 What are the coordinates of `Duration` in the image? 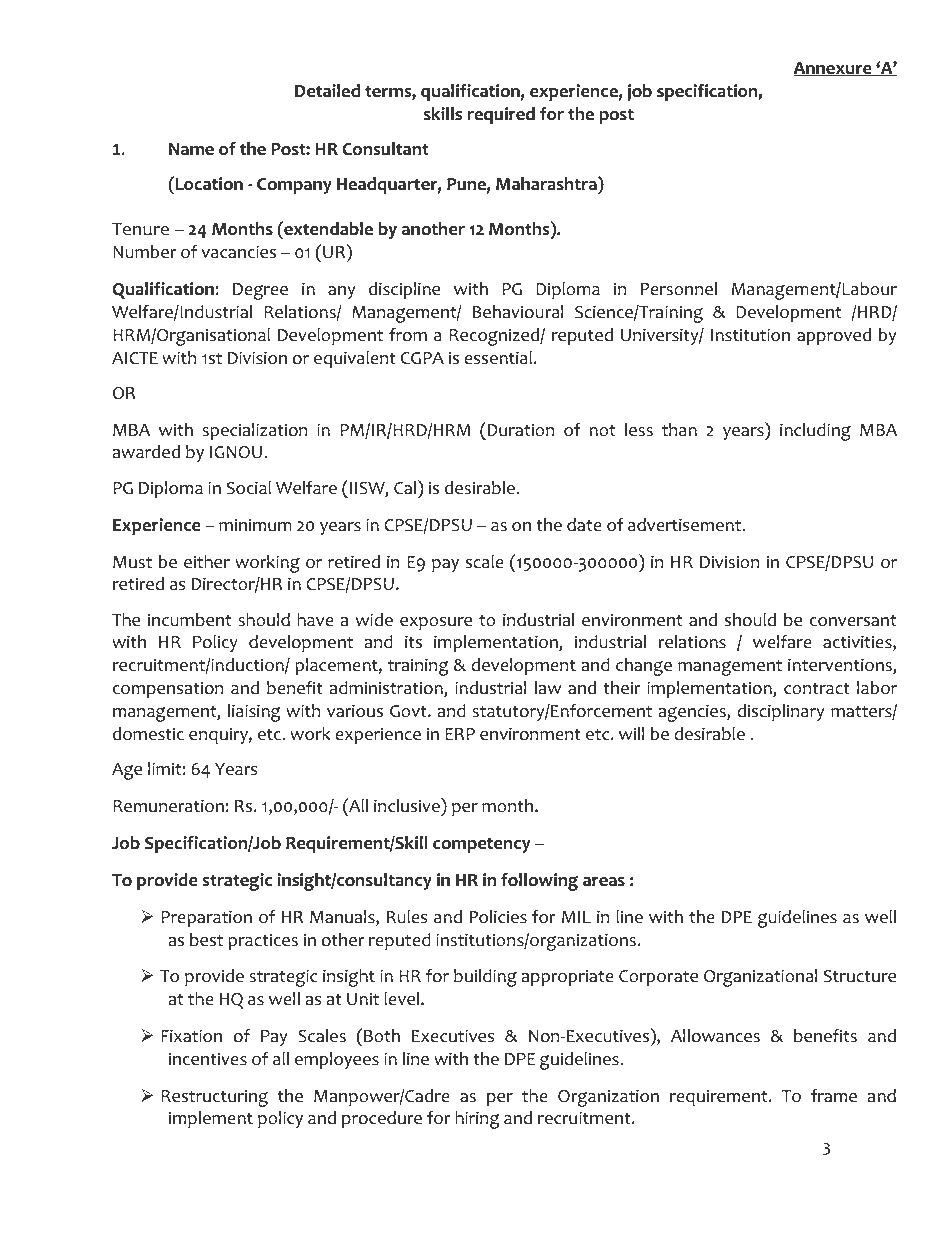 It's located at (521, 430).
